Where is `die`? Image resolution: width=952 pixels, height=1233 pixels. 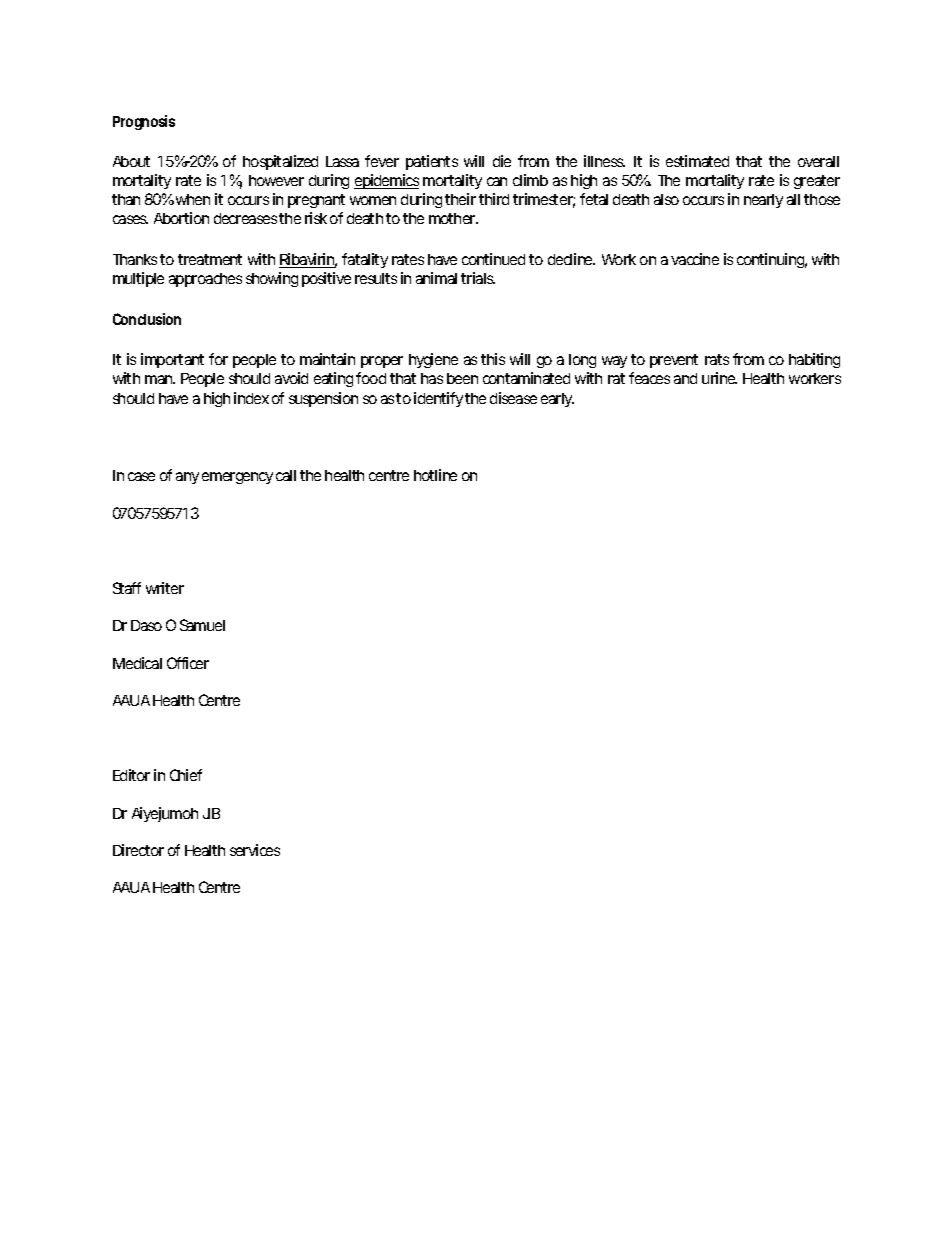
die is located at coordinates (502, 161).
